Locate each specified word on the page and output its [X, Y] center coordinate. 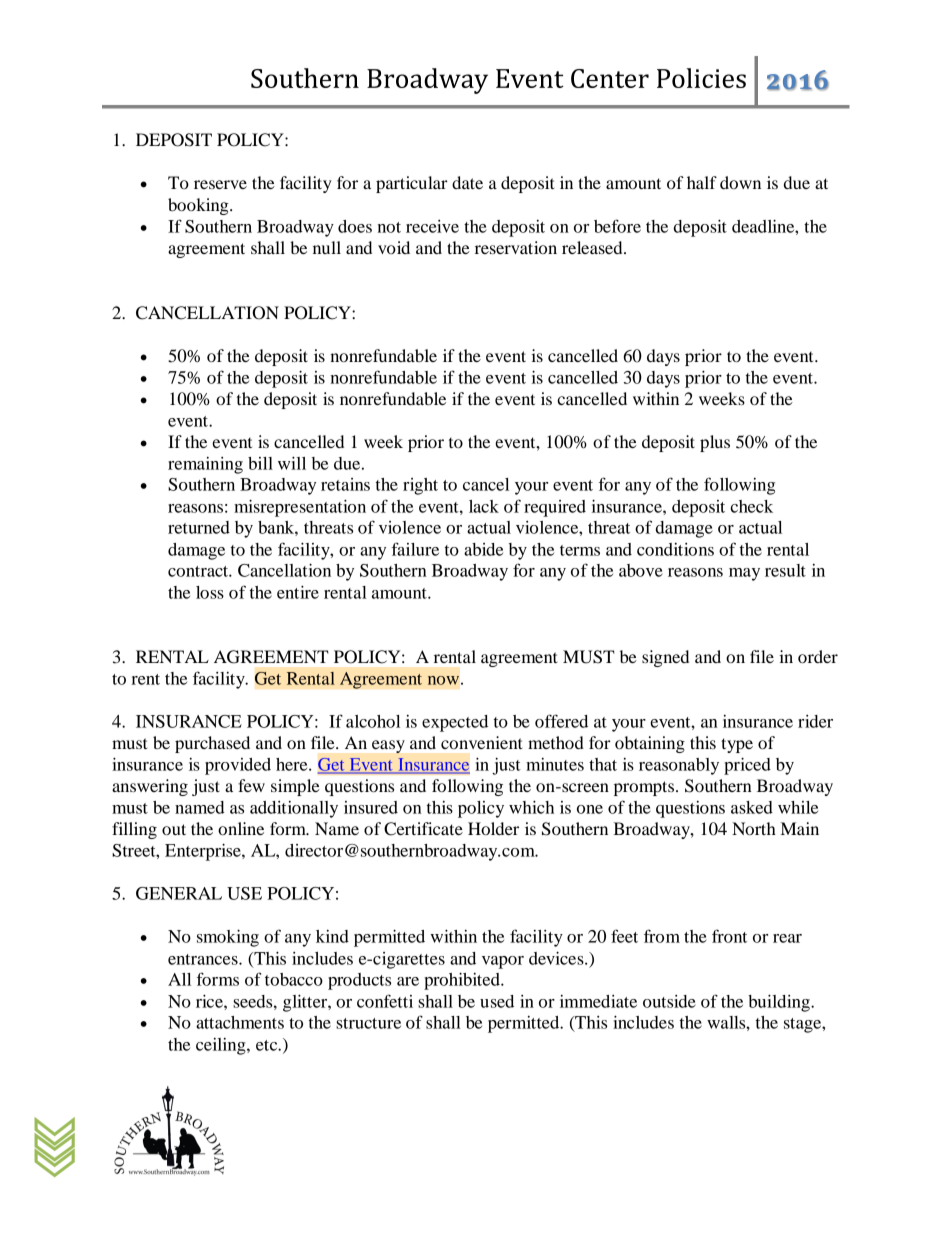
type [737, 745]
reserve [220, 184]
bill [260, 463]
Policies [701, 78]
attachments [240, 1022]
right [420, 486]
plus [715, 443]
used [497, 1001]
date [467, 182]
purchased [212, 744]
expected [455, 723]
